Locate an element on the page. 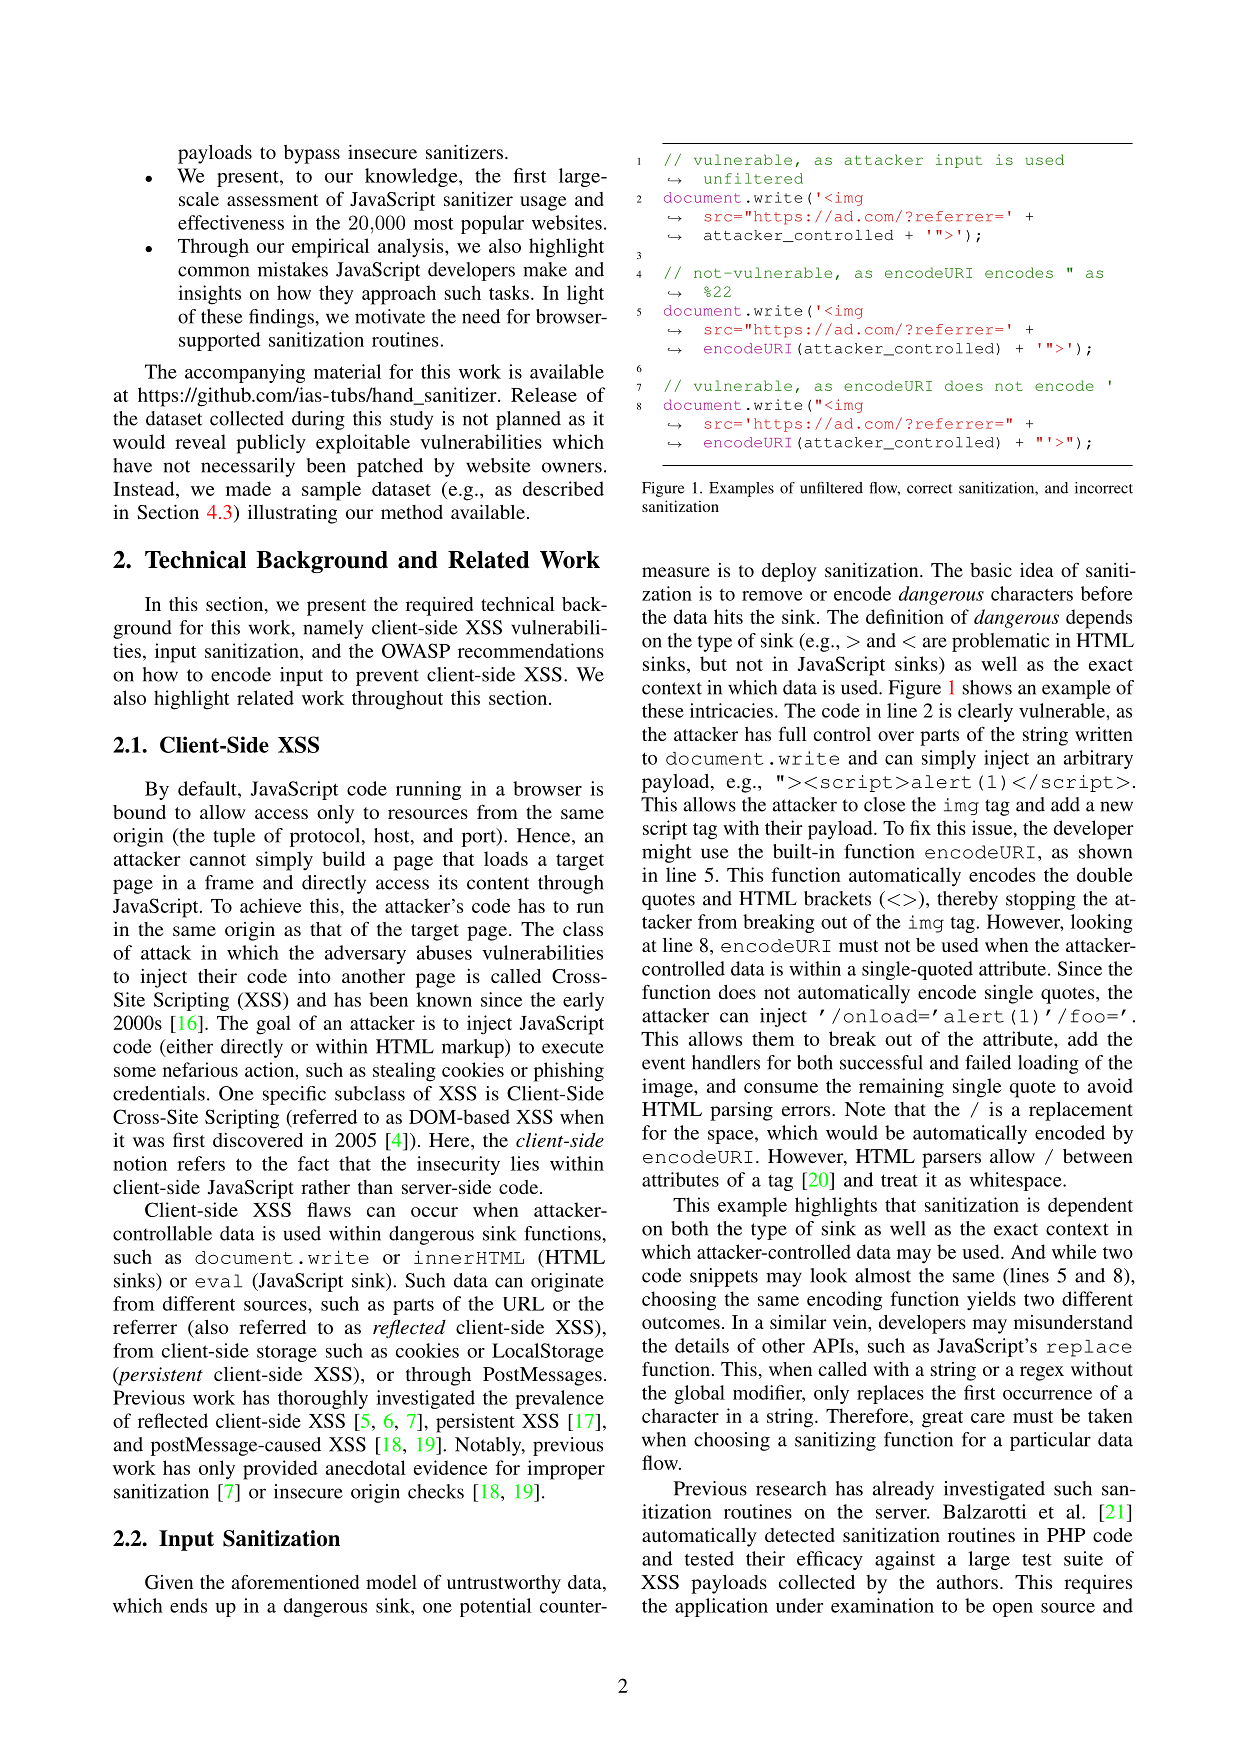 This page has height=1762, width=1246. effectiveness is located at coordinates (231, 222).
